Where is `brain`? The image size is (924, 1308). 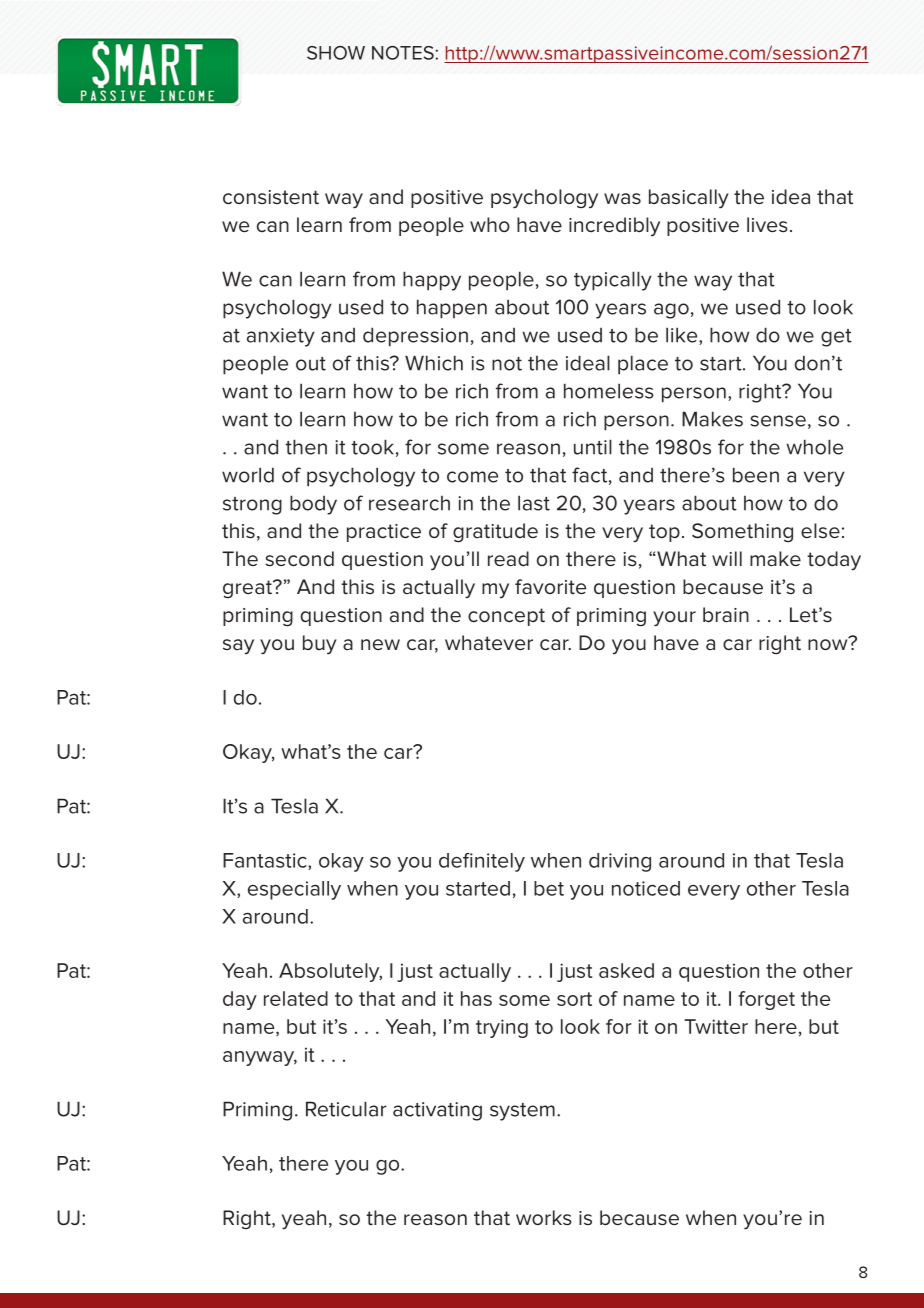
brain is located at coordinates (726, 615).
